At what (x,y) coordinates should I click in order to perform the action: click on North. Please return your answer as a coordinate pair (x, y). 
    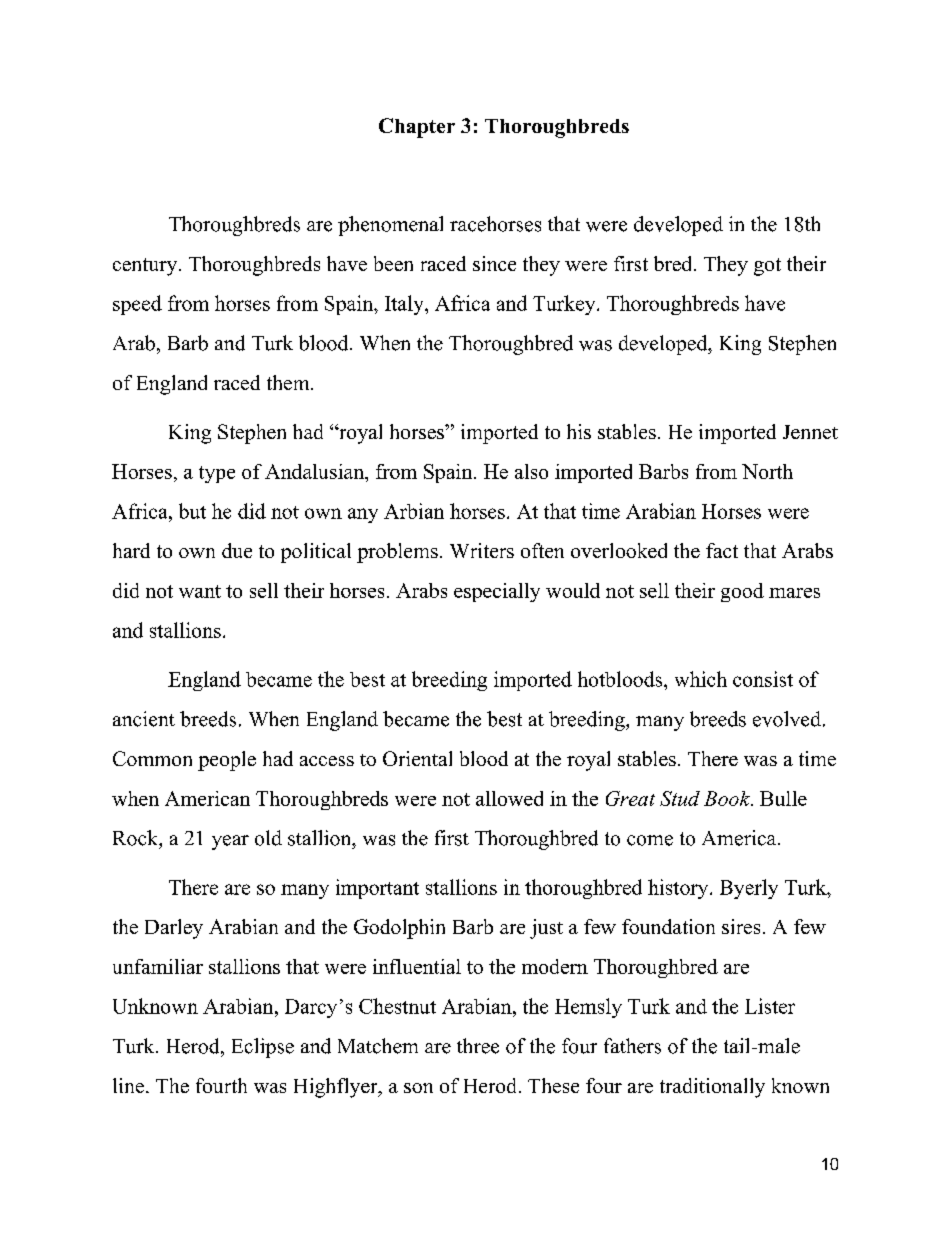
    Looking at the image, I should click on (767, 471).
